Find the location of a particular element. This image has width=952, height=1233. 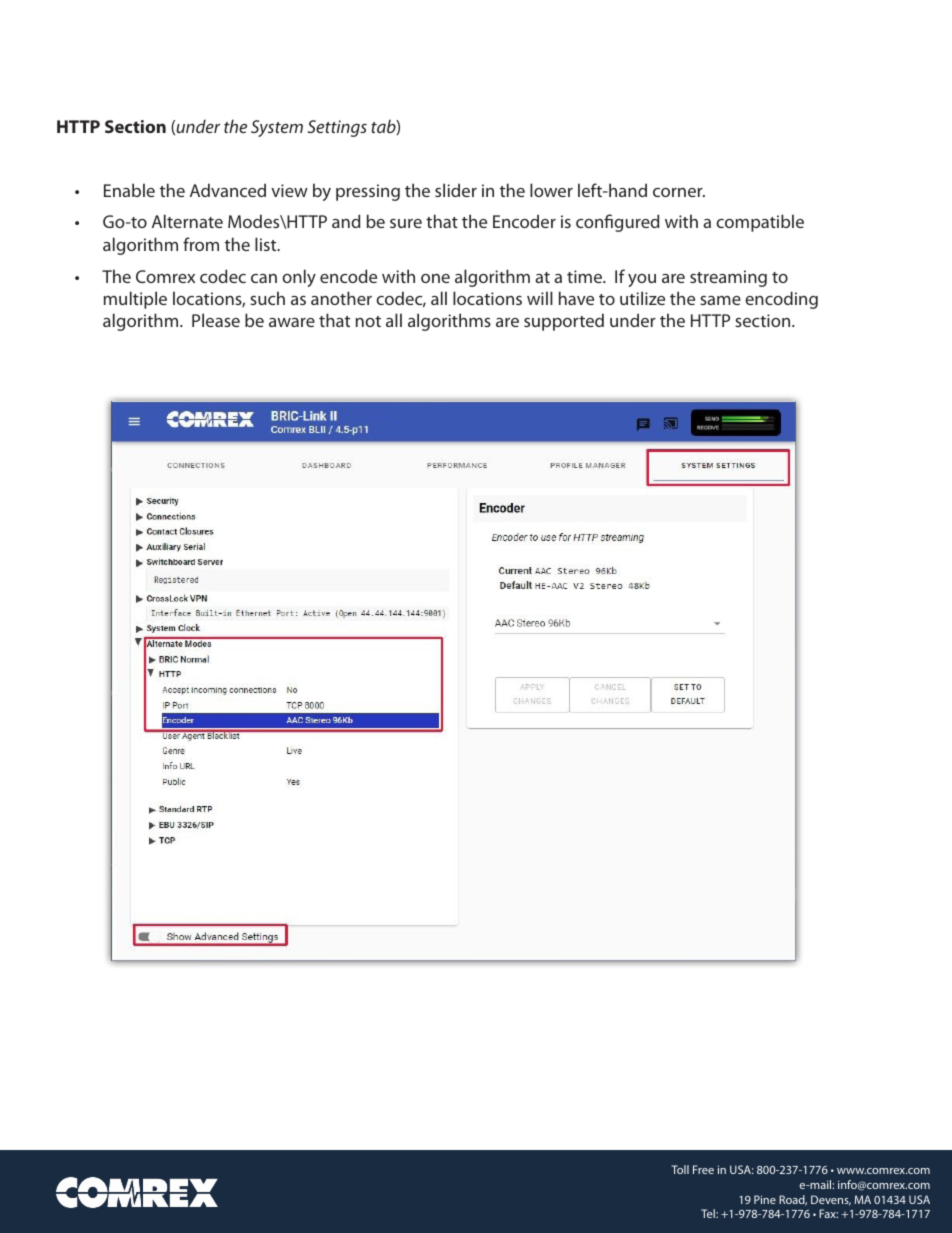

encoding is located at coordinates (781, 300).
